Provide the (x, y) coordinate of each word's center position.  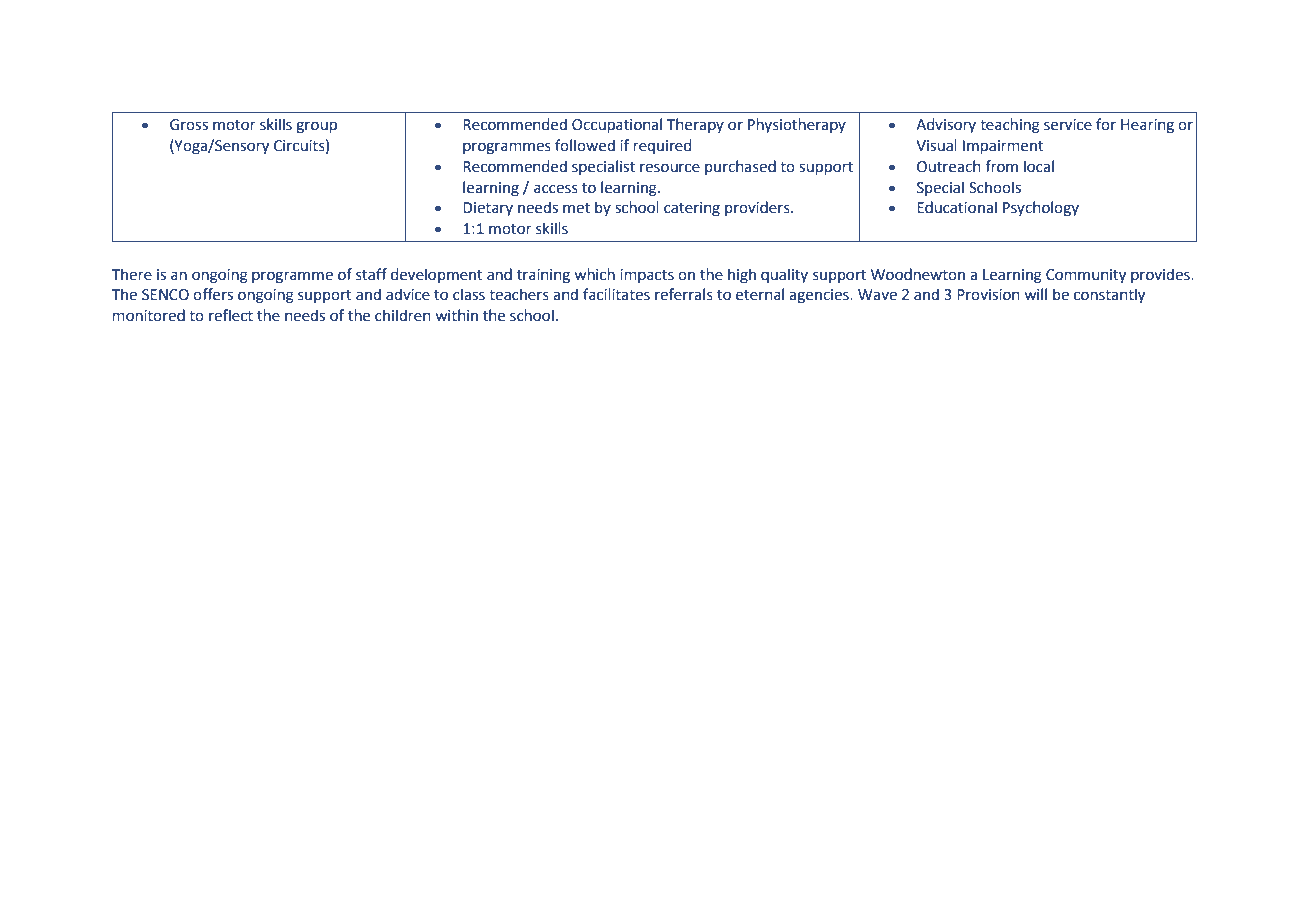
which (594, 274)
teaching (1010, 126)
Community (1086, 276)
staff (371, 274)
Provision (988, 295)
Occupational (617, 125)
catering (692, 209)
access (556, 189)
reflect (231, 315)
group (316, 127)
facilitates (616, 294)
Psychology (1041, 208)
